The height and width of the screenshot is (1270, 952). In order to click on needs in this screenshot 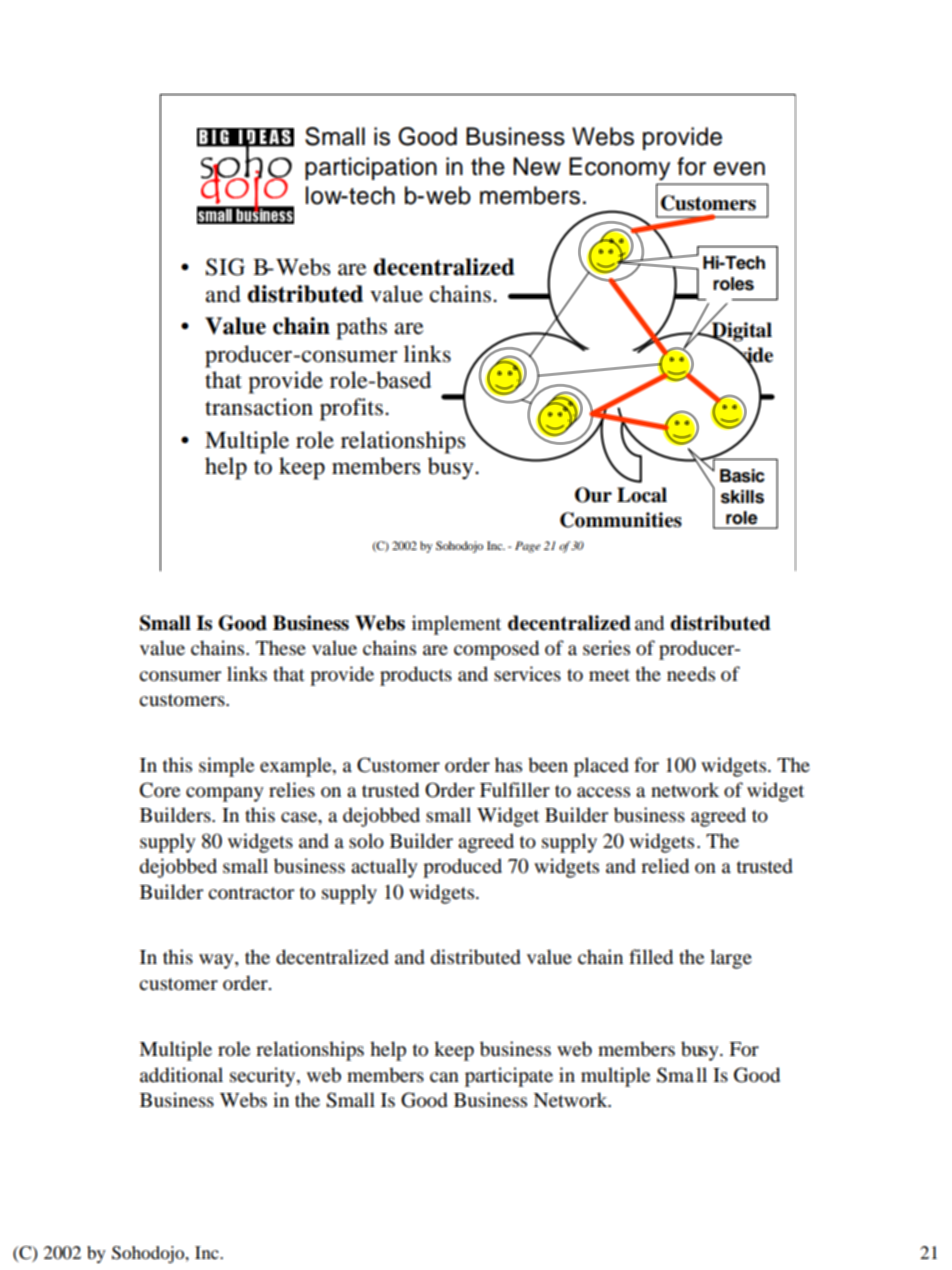, I will do `click(691, 674)`.
